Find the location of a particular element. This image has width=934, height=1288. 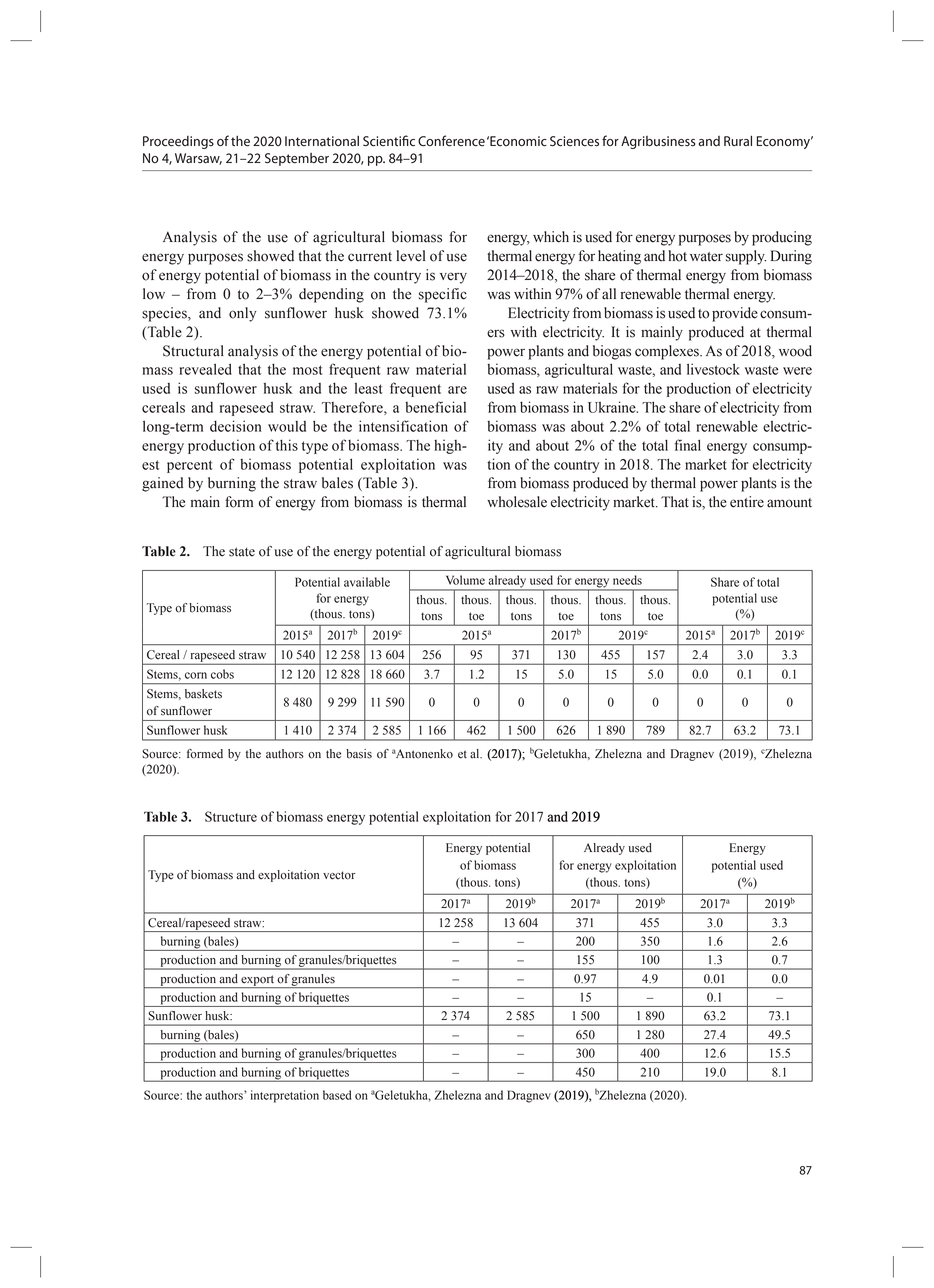

decision is located at coordinates (235, 426).
